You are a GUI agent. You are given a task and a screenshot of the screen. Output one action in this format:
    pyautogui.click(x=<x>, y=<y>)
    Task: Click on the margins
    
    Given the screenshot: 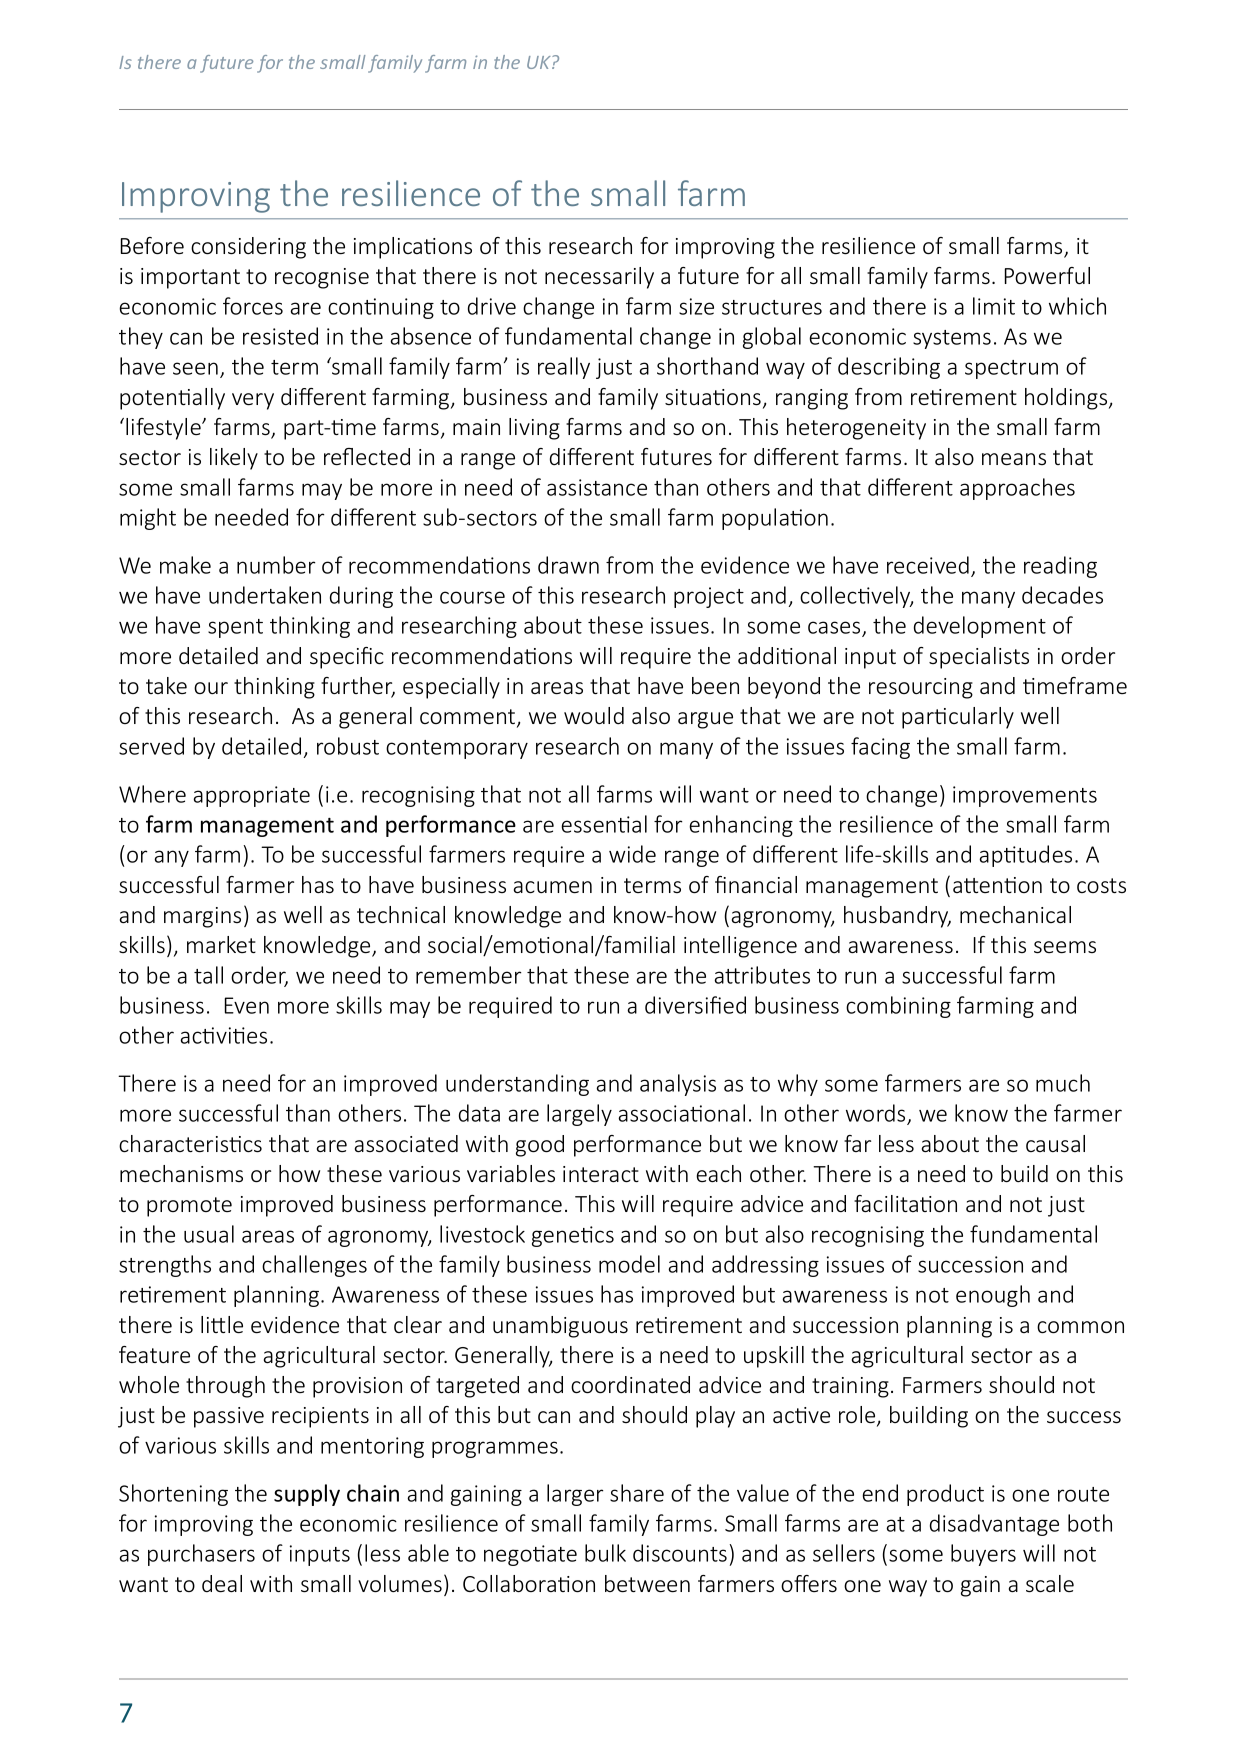 What is the action you would take?
    pyautogui.click(x=202, y=917)
